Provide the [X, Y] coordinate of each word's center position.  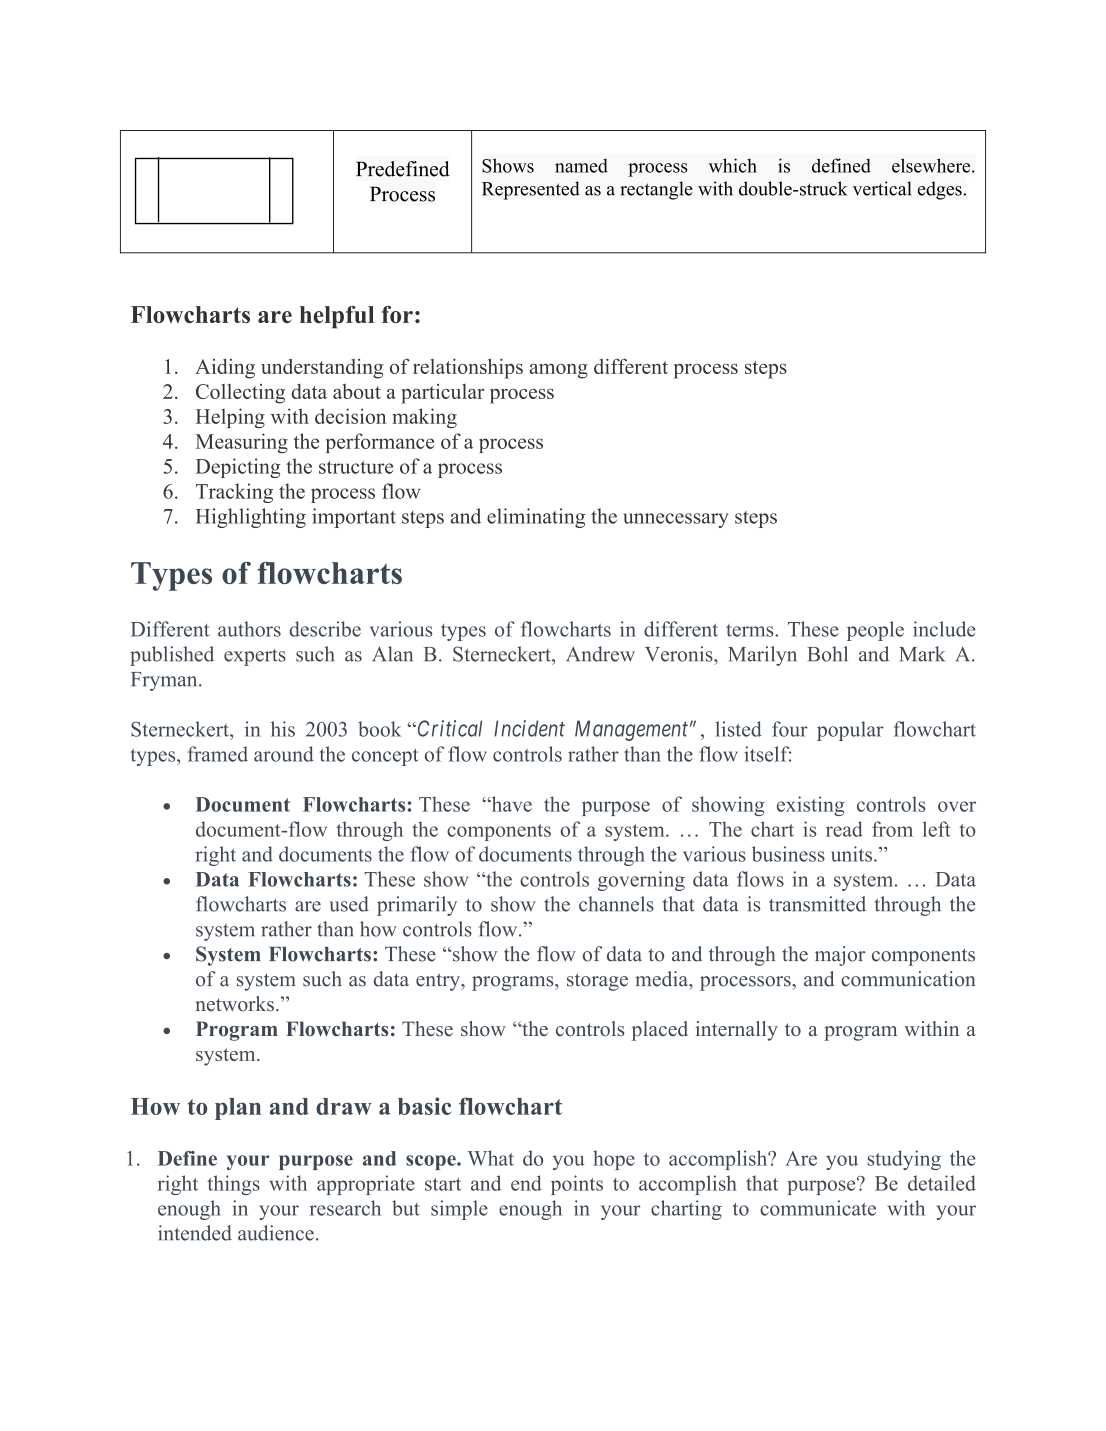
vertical [882, 188]
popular [850, 731]
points [577, 1185]
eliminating [536, 518]
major [840, 956]
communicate [818, 1208]
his [283, 729]
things [233, 1185]
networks [234, 1004]
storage [597, 982]
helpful [337, 317]
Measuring [242, 443]
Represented [531, 190]
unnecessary [675, 520]
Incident [529, 728]
